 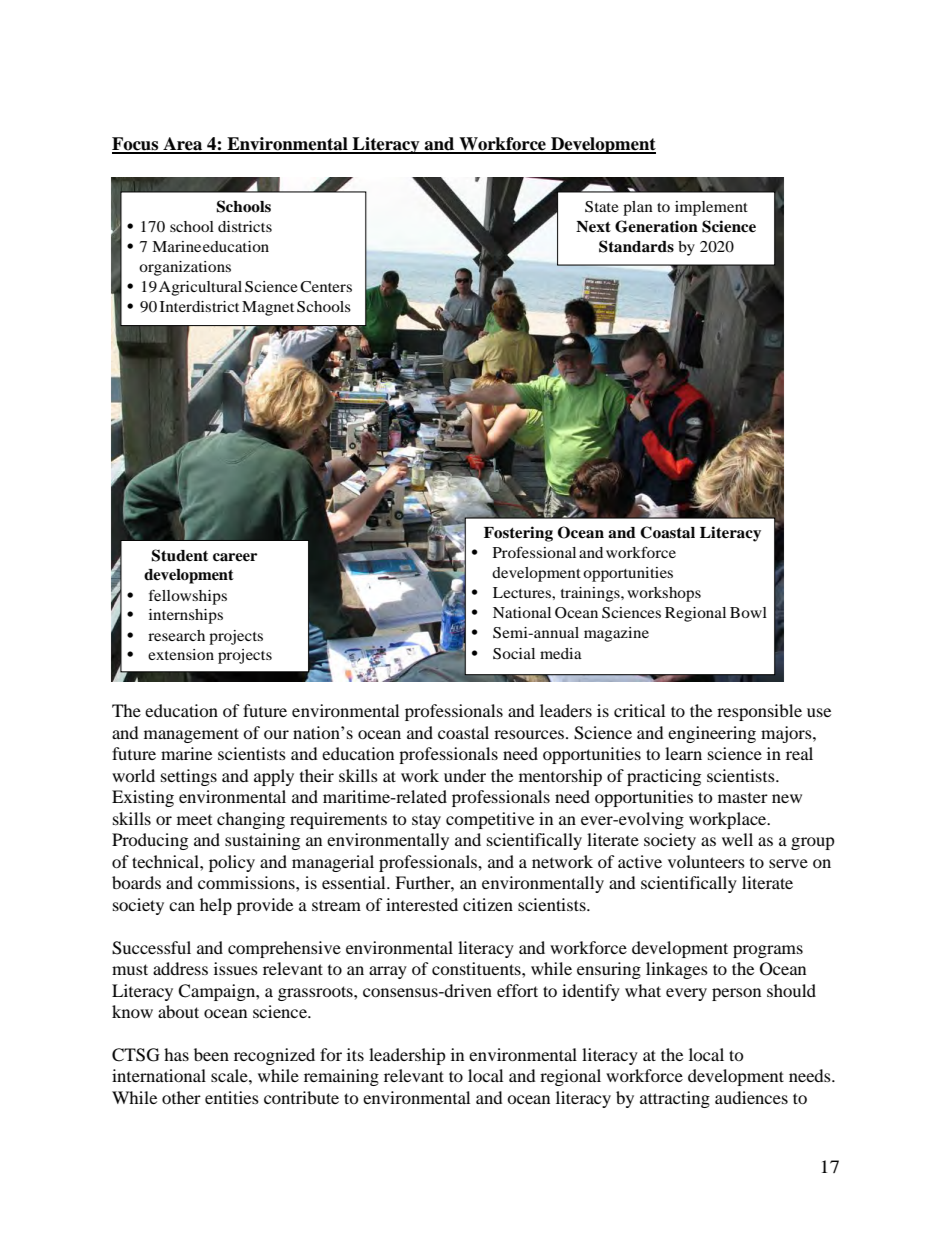 What do you see at coordinates (183, 145) in the screenshot?
I see `Area` at bounding box center [183, 145].
